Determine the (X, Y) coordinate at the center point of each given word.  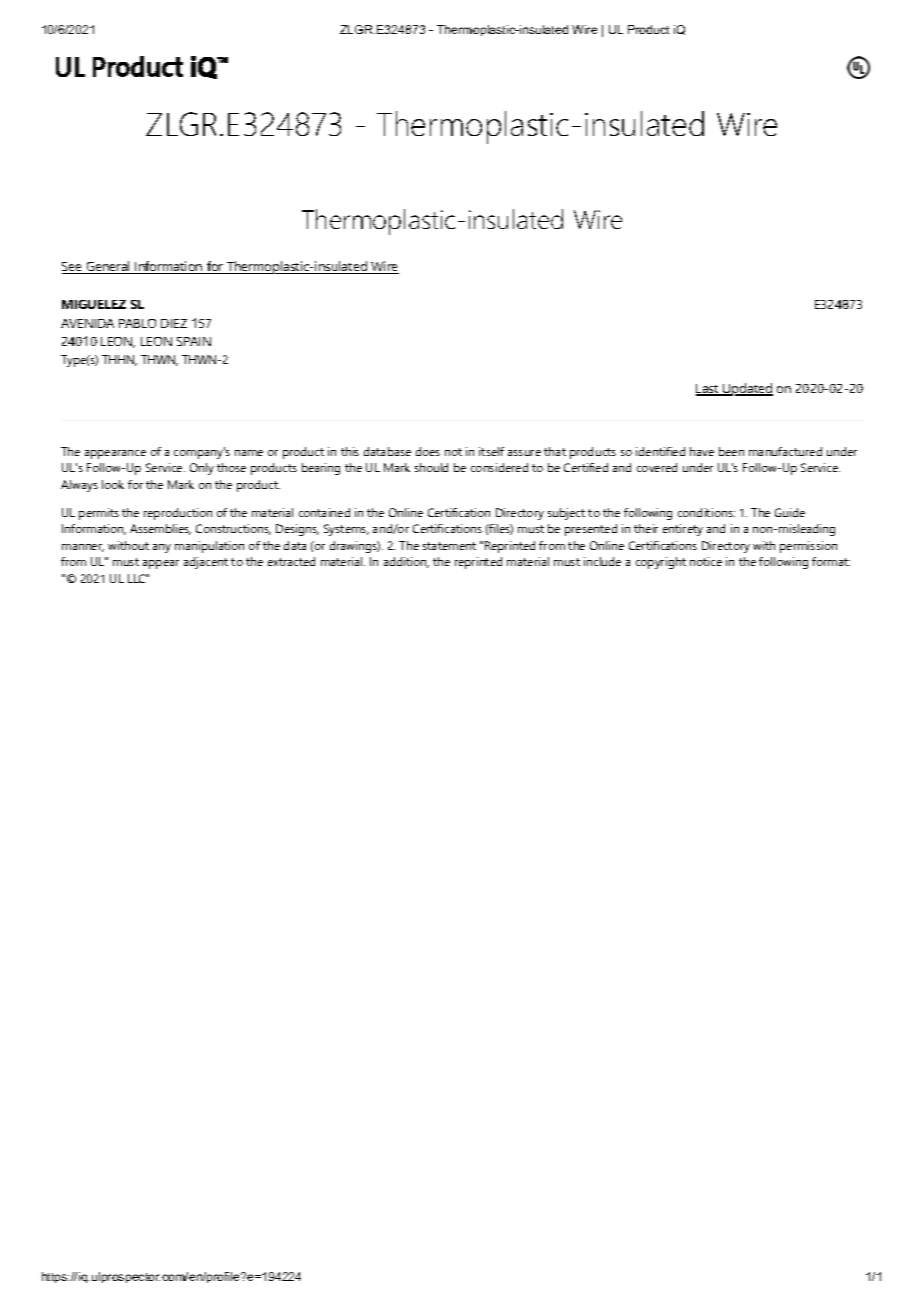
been (731, 451)
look (113, 484)
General (108, 267)
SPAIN (194, 341)
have (702, 451)
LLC (137, 578)
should (431, 467)
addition (406, 562)
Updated (747, 389)
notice (706, 561)
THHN (119, 360)
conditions (705, 512)
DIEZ (174, 323)
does (428, 451)
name (249, 453)
